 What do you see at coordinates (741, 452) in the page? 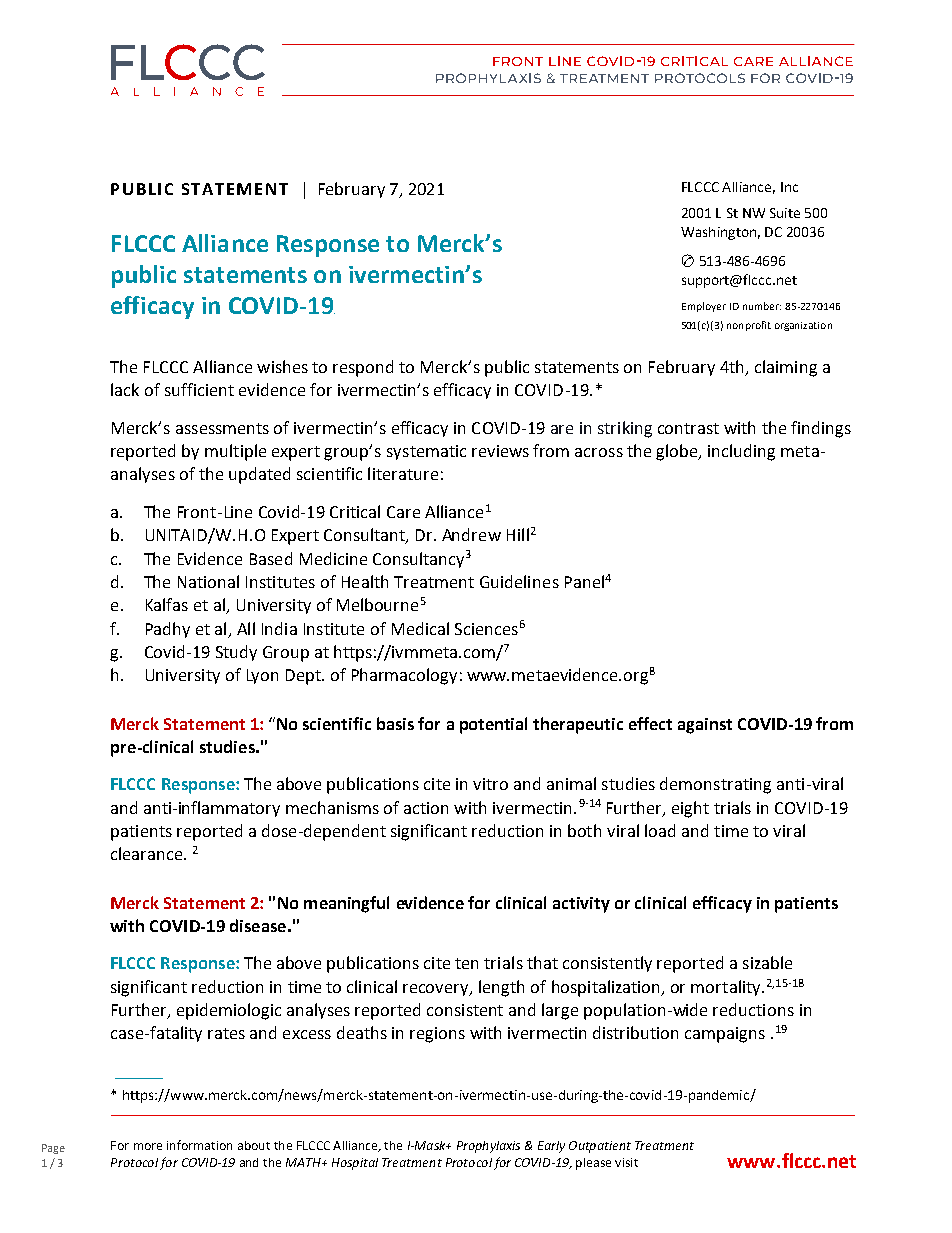
I see `including` at bounding box center [741, 452].
